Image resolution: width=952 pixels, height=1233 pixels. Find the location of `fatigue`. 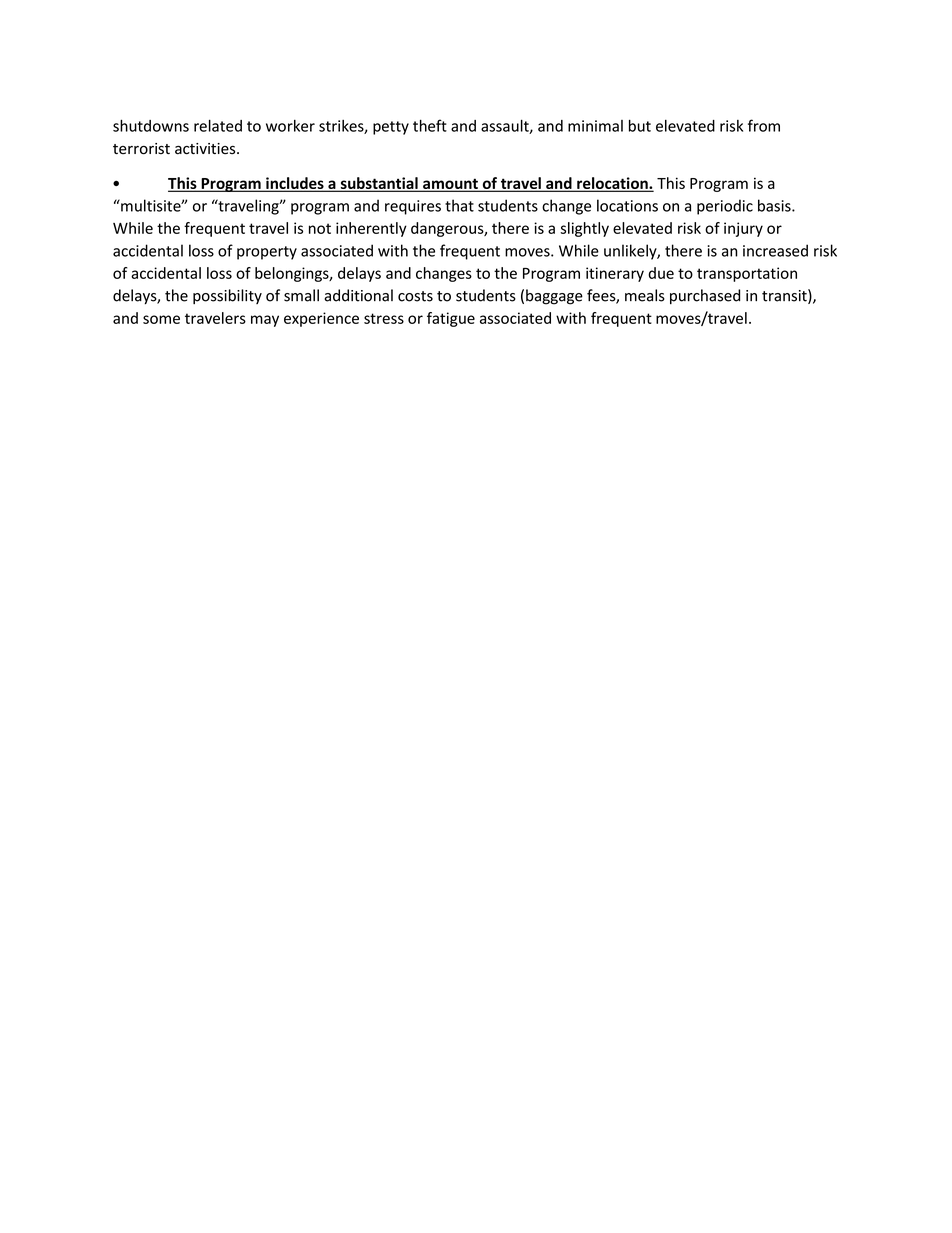

fatigue is located at coordinates (451, 319).
